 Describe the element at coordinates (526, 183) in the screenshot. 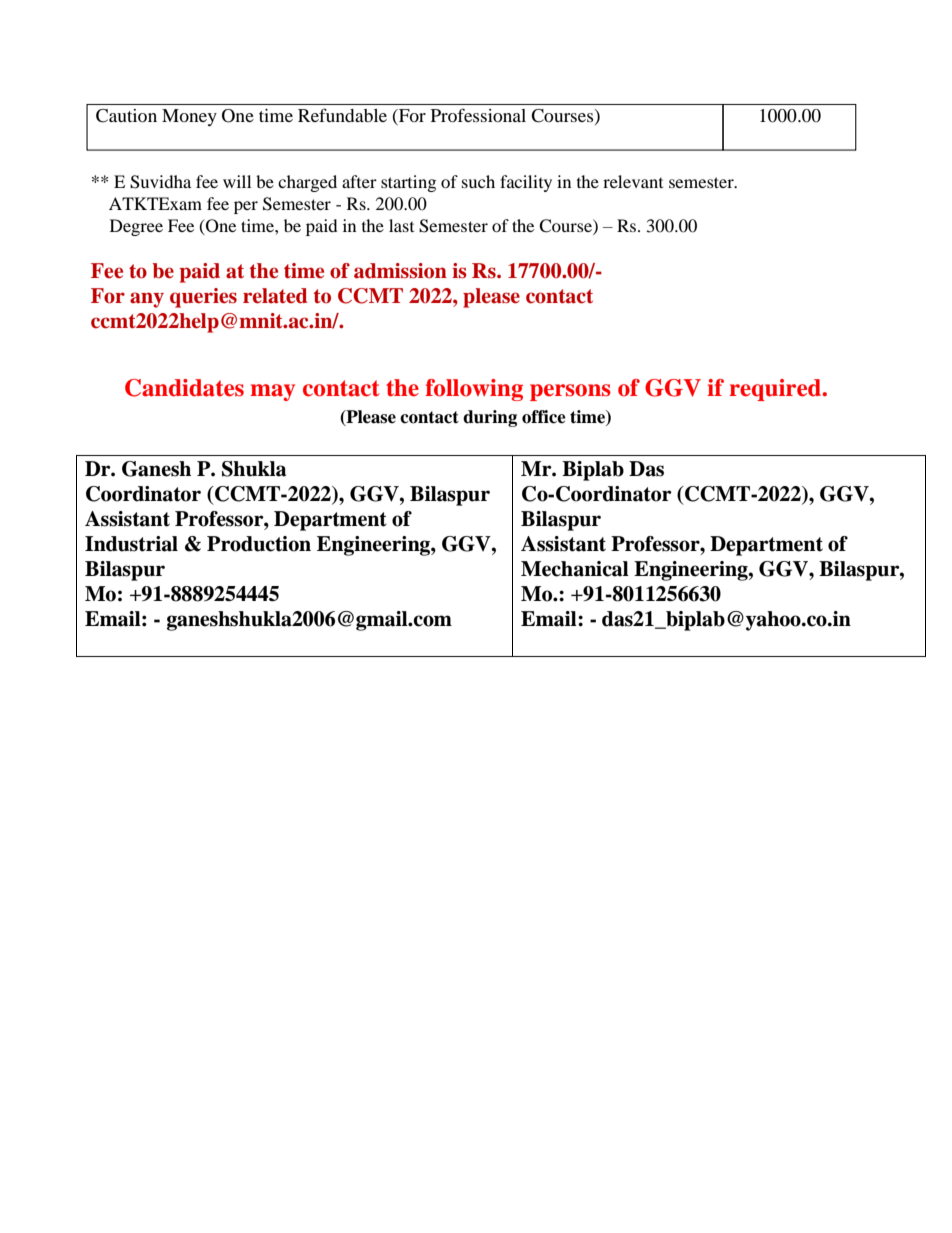

I see `facility` at that location.
